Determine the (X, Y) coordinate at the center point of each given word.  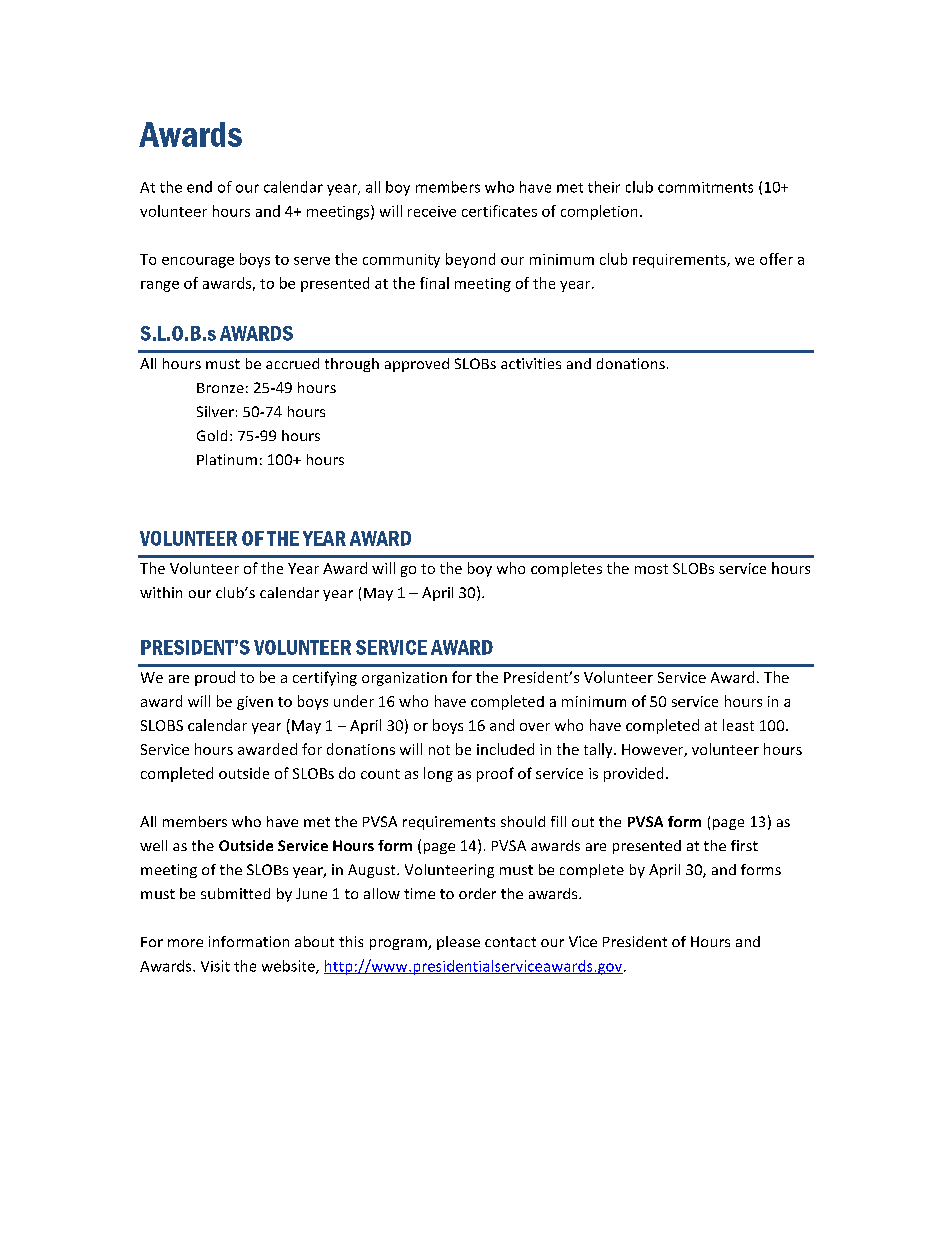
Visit (215, 966)
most (651, 569)
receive (432, 211)
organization (404, 679)
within (161, 592)
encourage (198, 262)
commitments (705, 187)
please (458, 943)
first (744, 845)
